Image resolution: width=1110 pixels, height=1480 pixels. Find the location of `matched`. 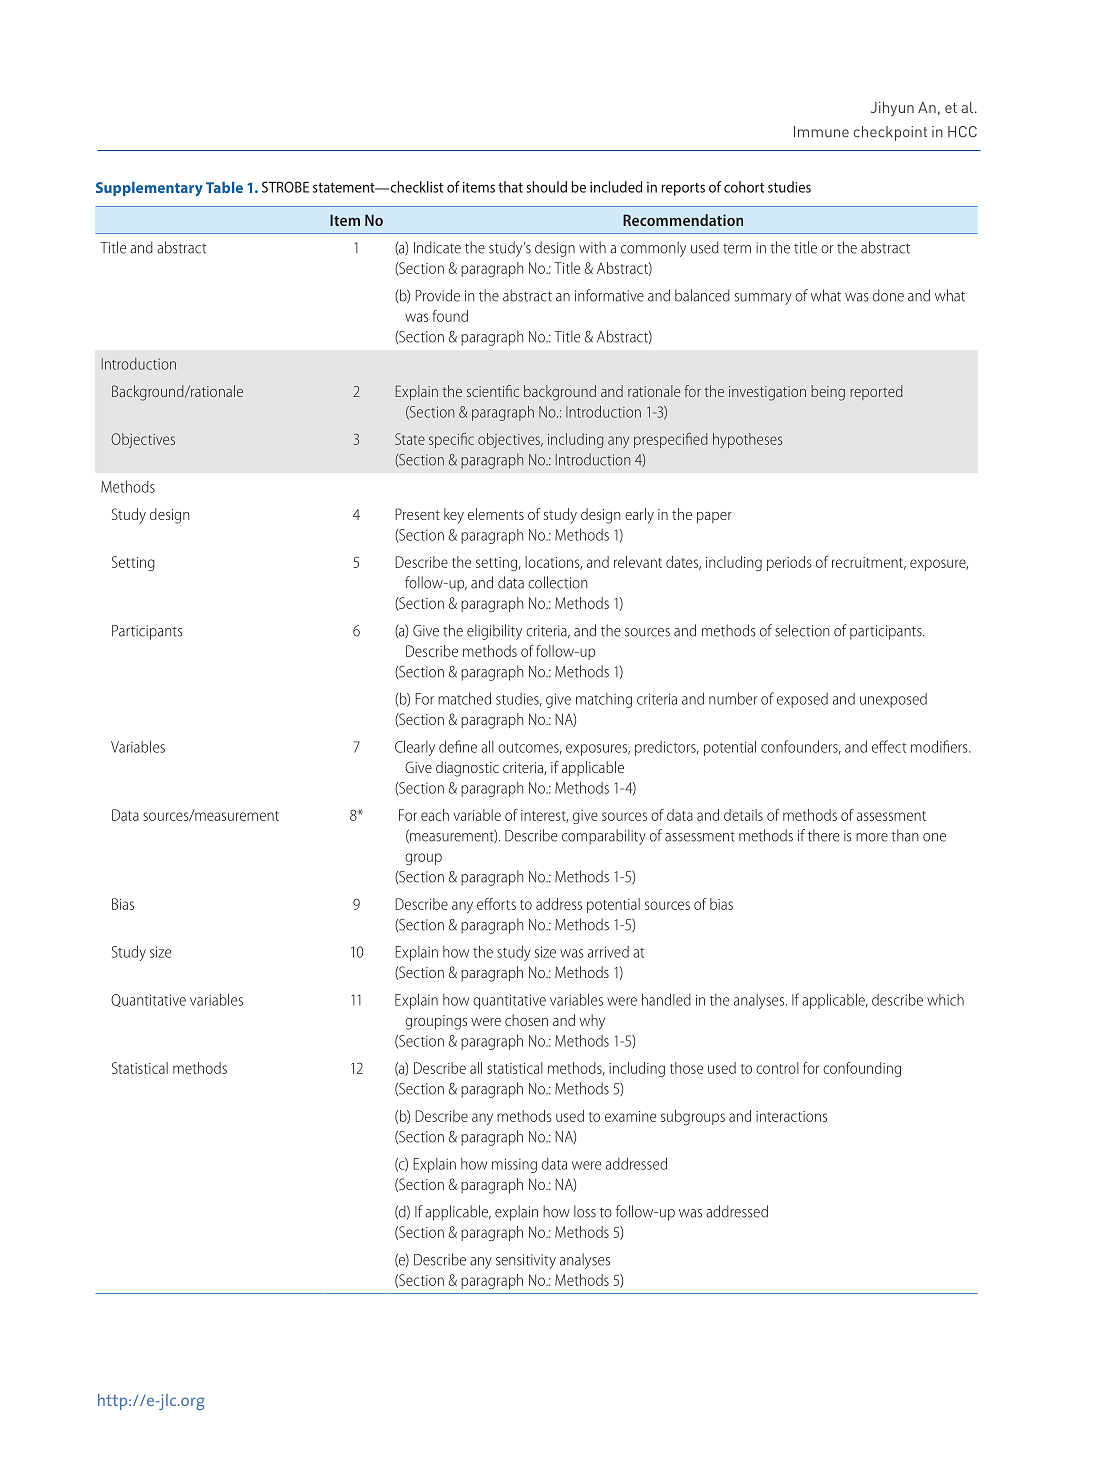

matched is located at coordinates (464, 698).
